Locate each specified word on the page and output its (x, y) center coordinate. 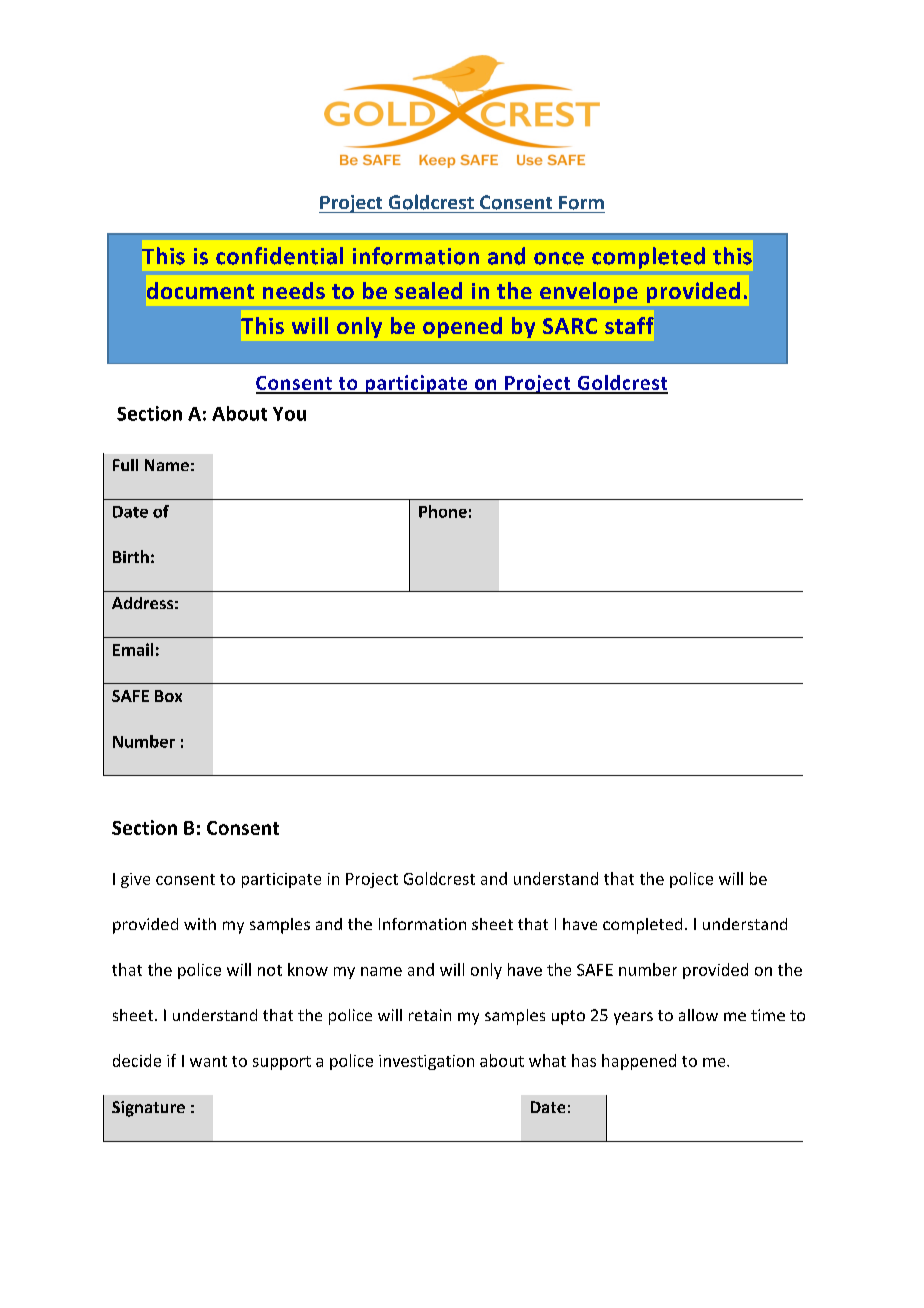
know (308, 969)
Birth (131, 556)
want (208, 1061)
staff (629, 325)
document (200, 290)
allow (698, 1015)
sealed (428, 290)
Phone (443, 511)
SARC (570, 326)
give (135, 880)
